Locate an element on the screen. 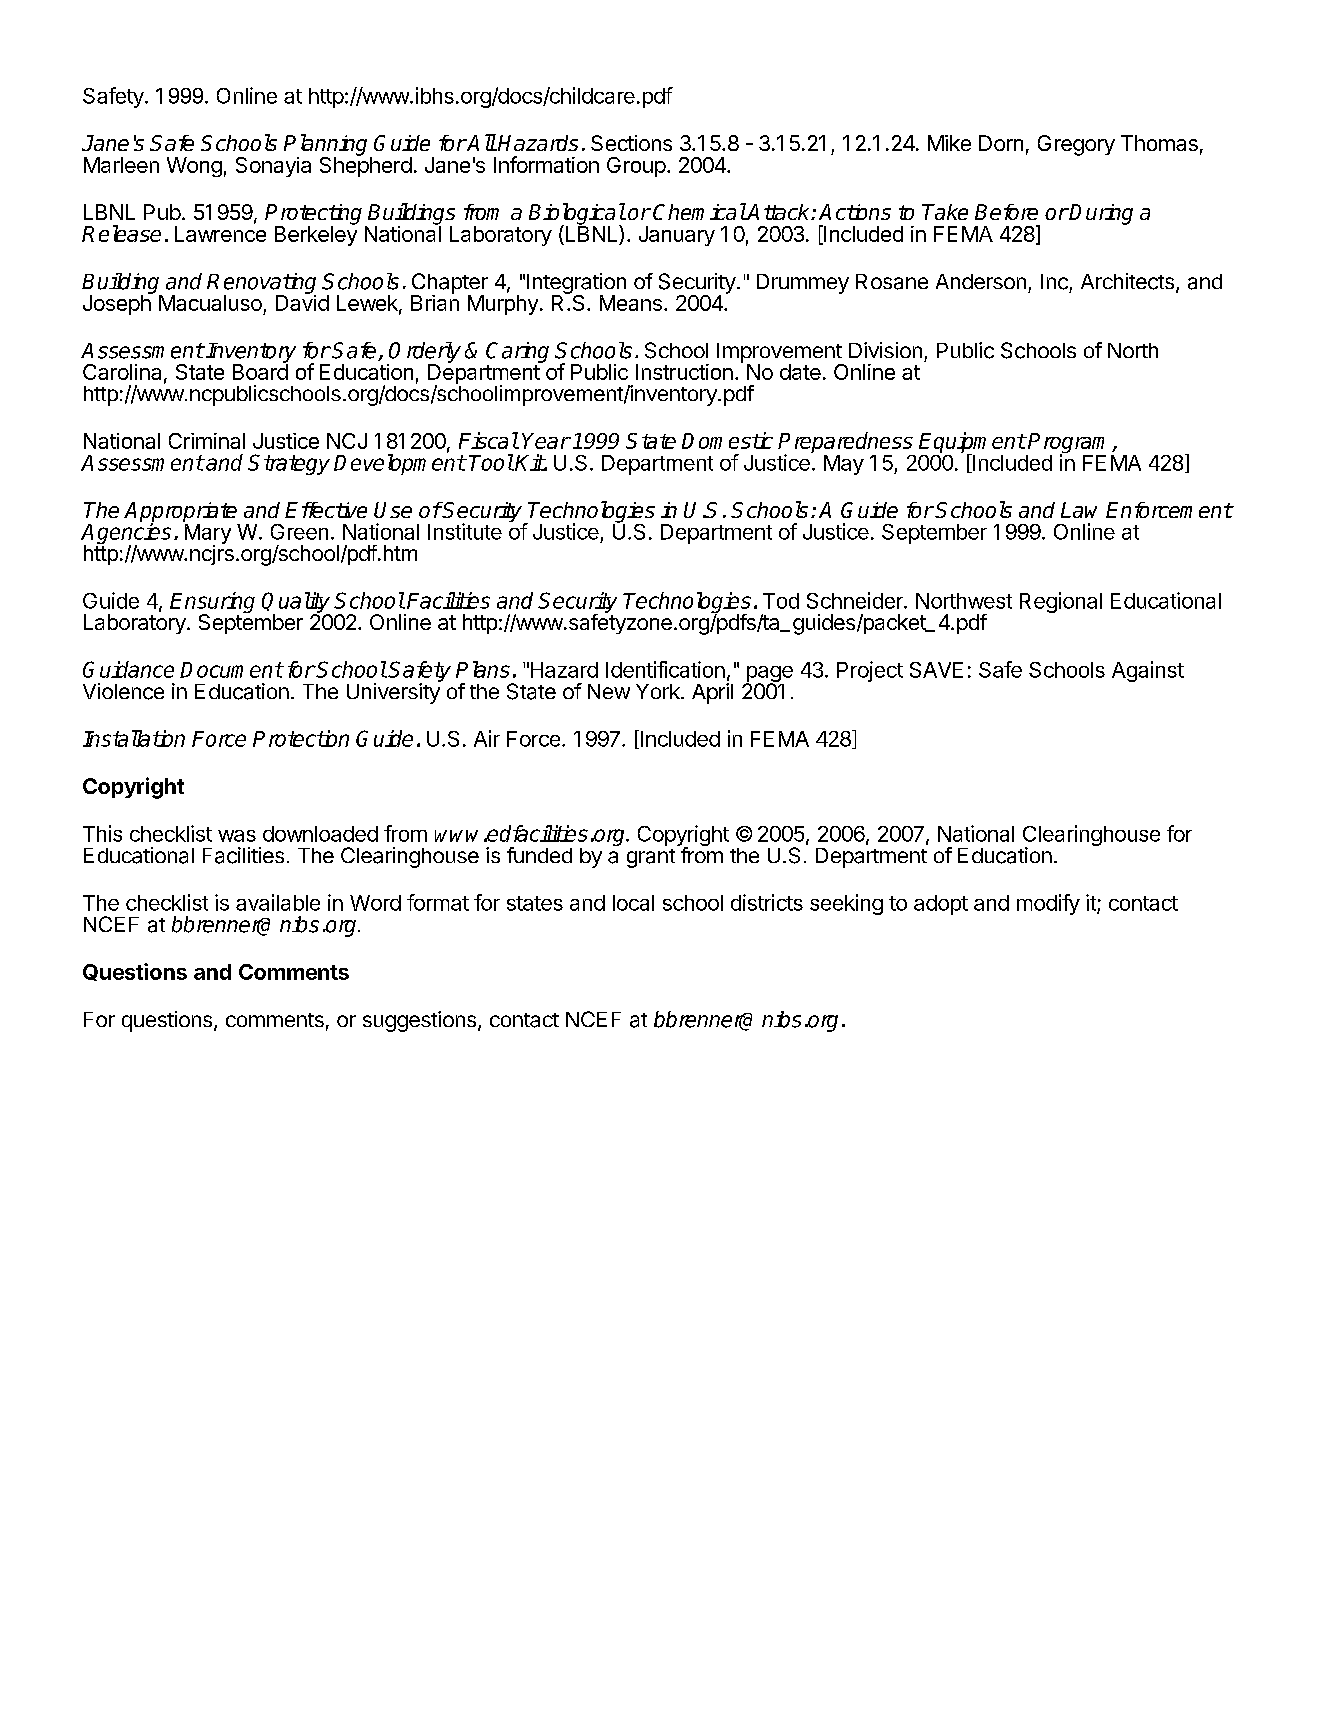 This screenshot has height=1709, width=1321. Group is located at coordinates (636, 167).
